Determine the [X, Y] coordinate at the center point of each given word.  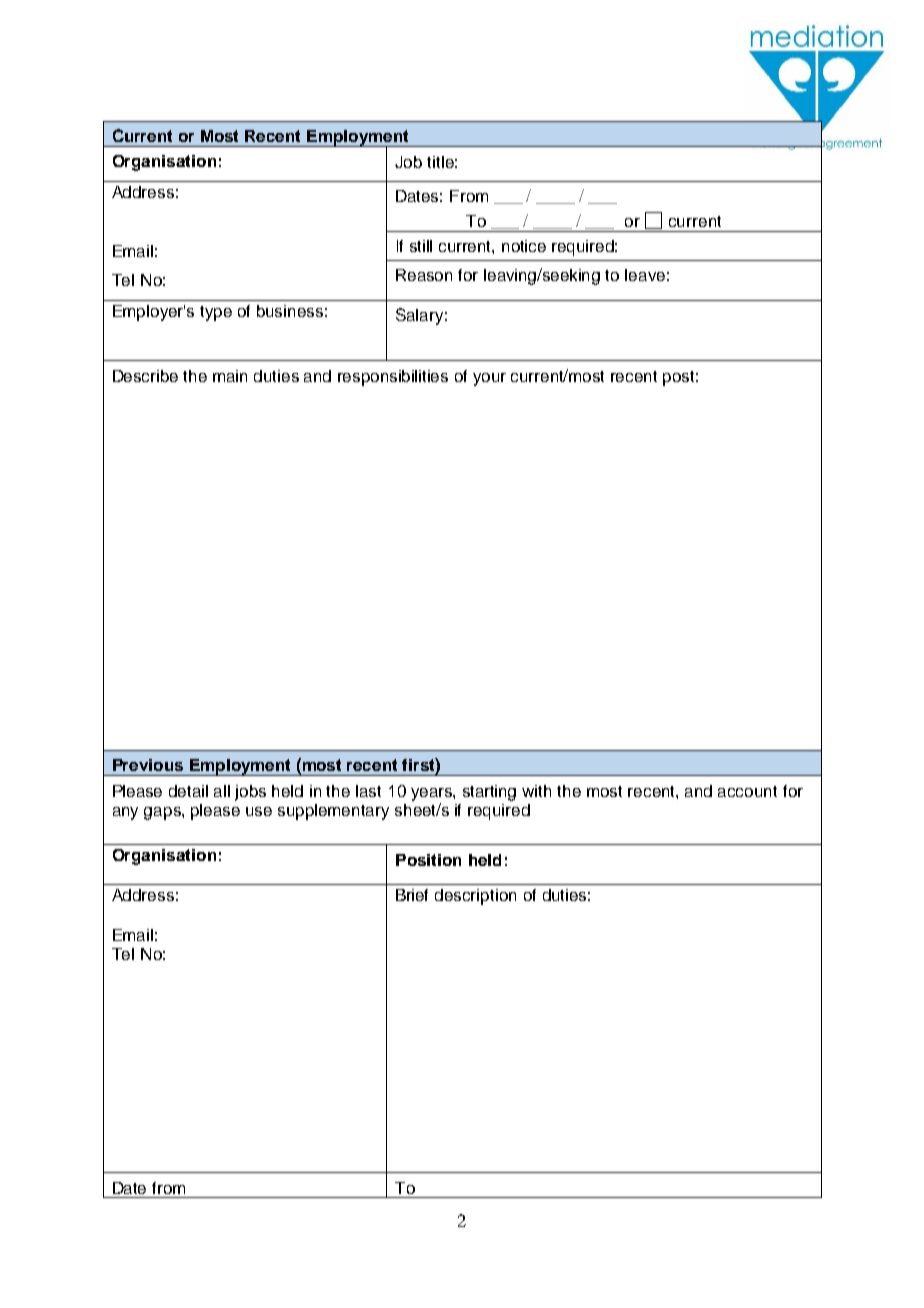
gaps [163, 813]
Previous [148, 765]
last [368, 791]
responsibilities [393, 378]
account [747, 791]
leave [645, 275]
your [489, 379]
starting [489, 793]
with [536, 791]
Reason [424, 275]
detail [188, 791]
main [230, 376]
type [216, 313]
